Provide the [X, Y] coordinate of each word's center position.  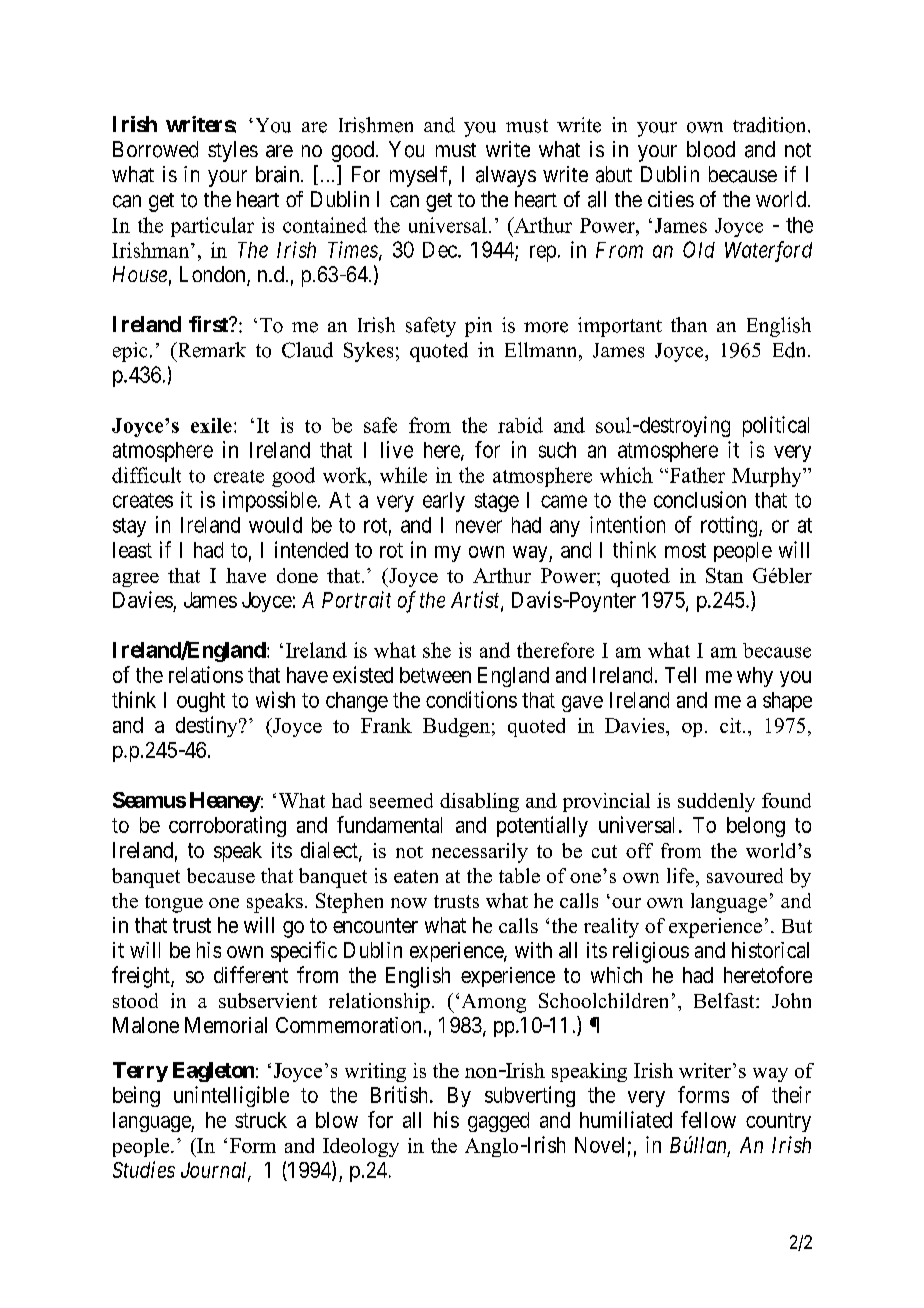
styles [233, 151]
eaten [416, 876]
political [776, 426]
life [680, 875]
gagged [498, 1122]
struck [261, 1120]
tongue [174, 904]
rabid [520, 425]
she [437, 650]
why [755, 677]
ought [201, 702]
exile [211, 425]
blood [711, 149]
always [506, 176]
